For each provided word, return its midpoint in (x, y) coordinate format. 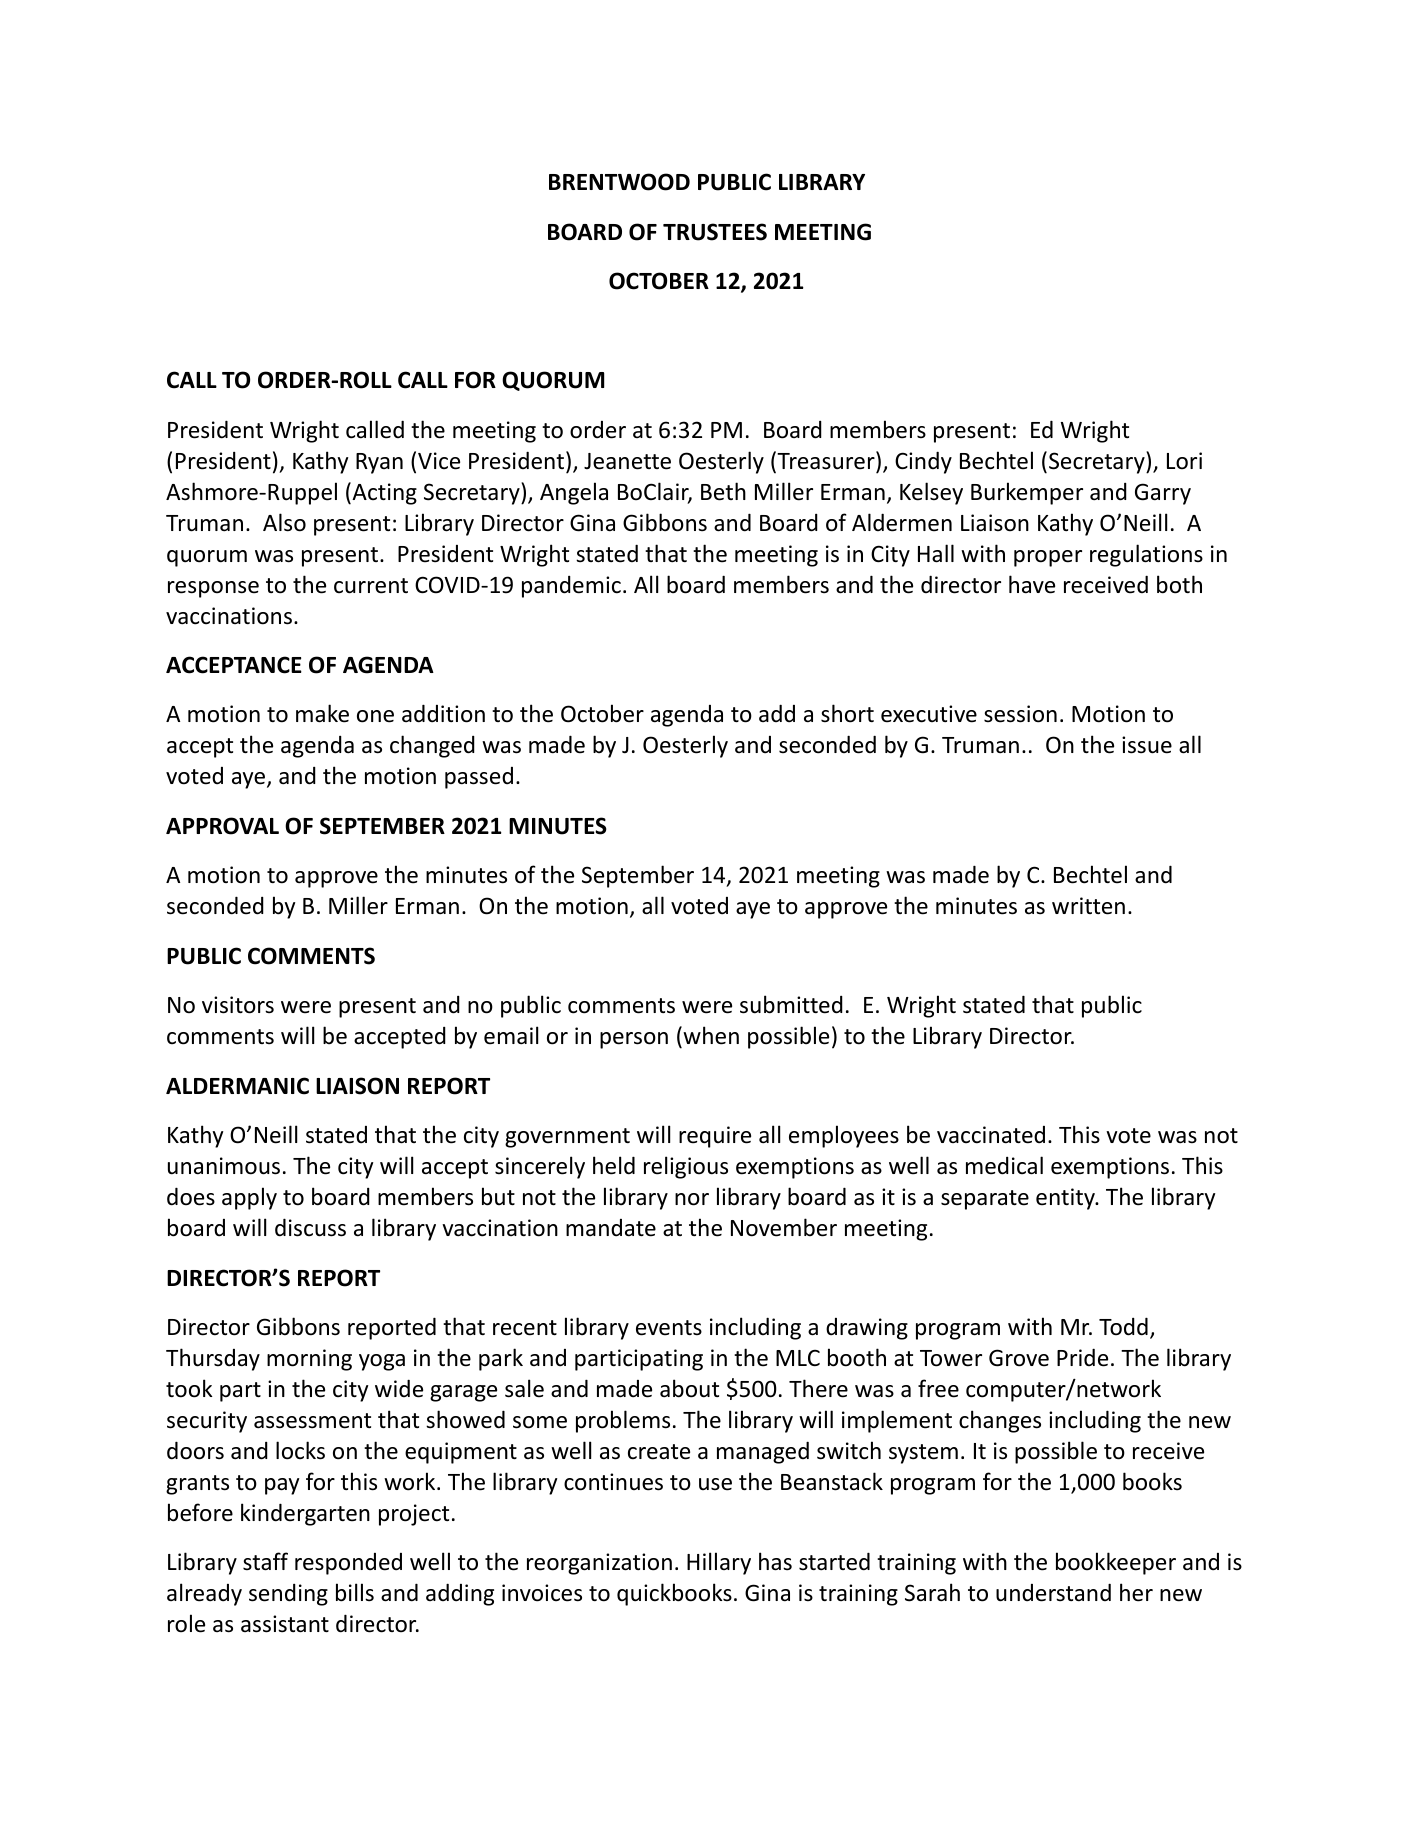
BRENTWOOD (619, 182)
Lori (1184, 461)
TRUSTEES (715, 232)
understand (1053, 1592)
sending (288, 1595)
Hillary (719, 1563)
